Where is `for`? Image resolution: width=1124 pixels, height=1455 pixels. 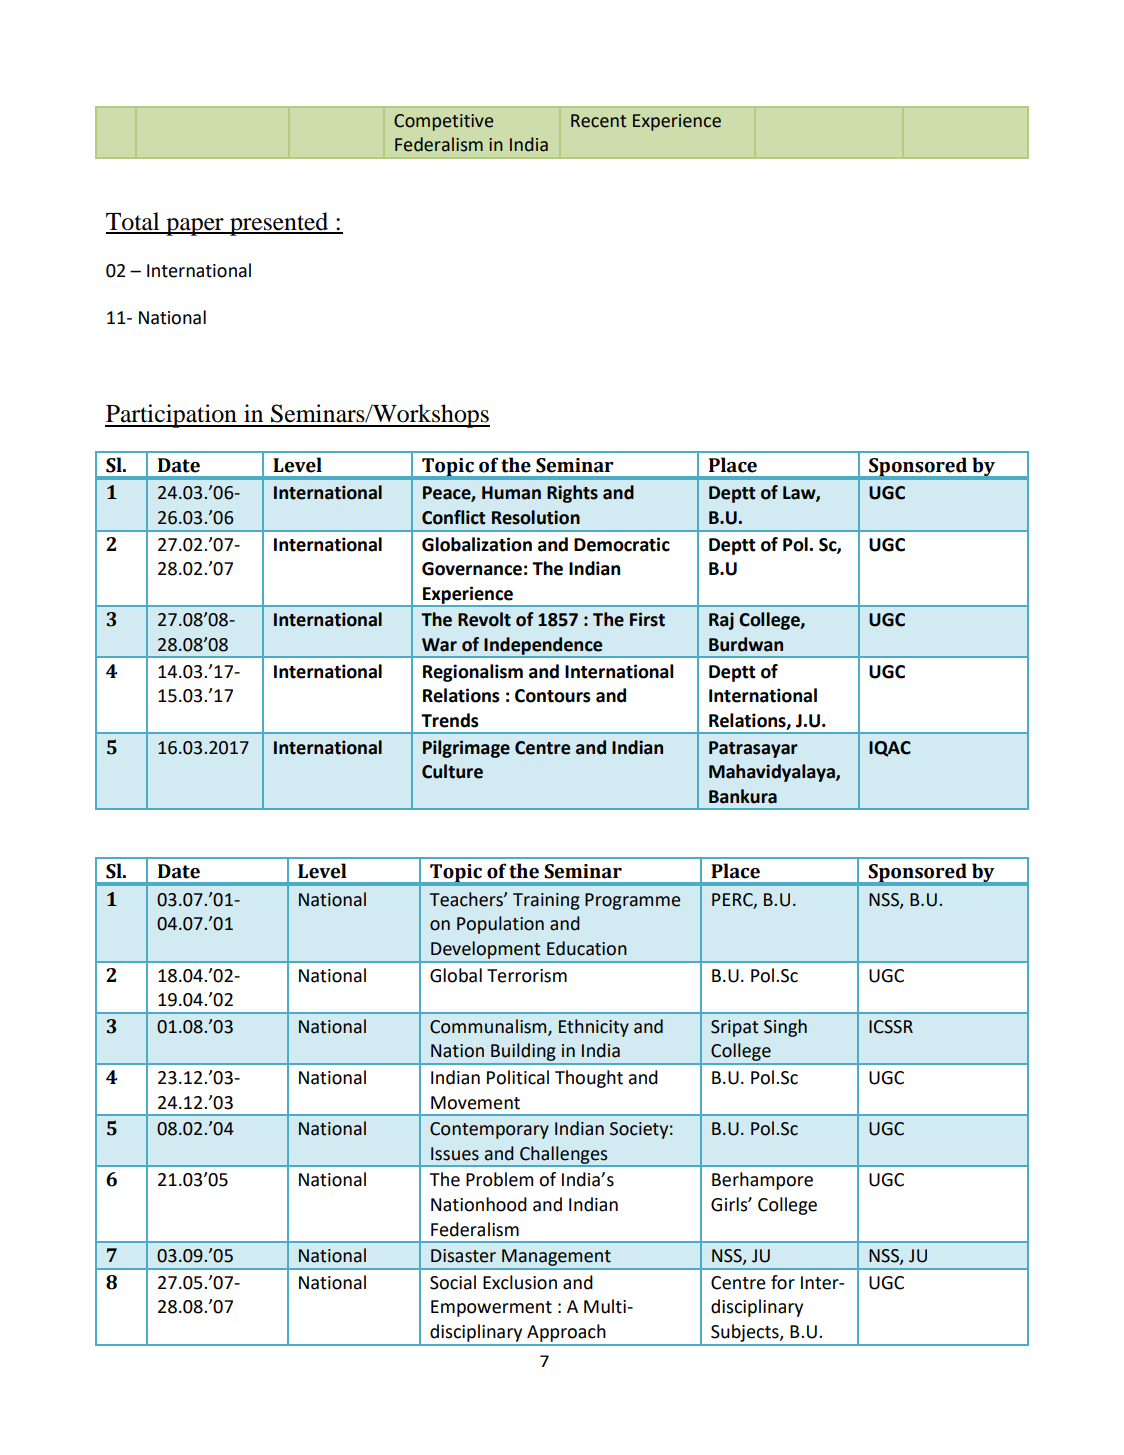 for is located at coordinates (783, 1282).
